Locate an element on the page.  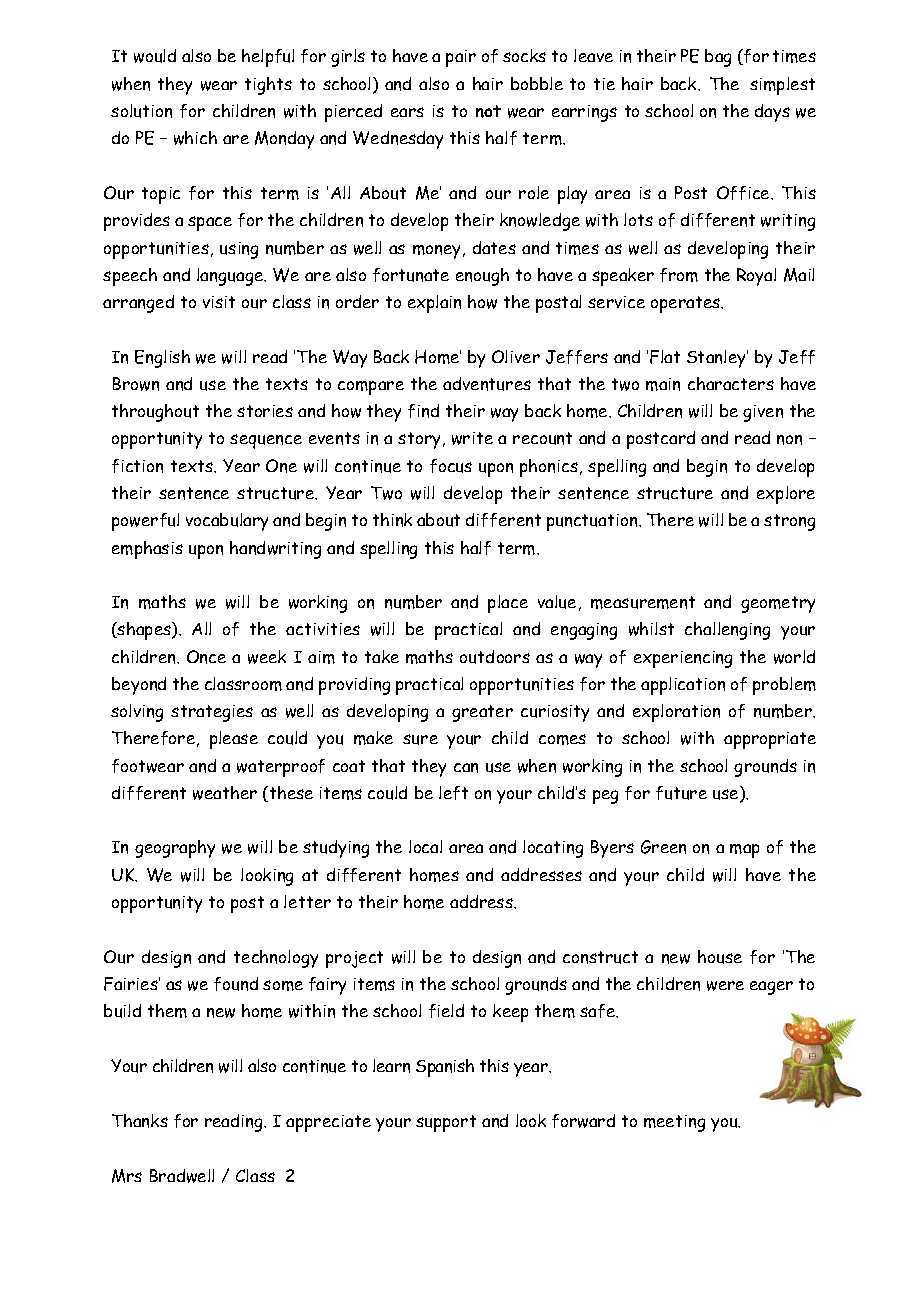
bag is located at coordinates (718, 58).
